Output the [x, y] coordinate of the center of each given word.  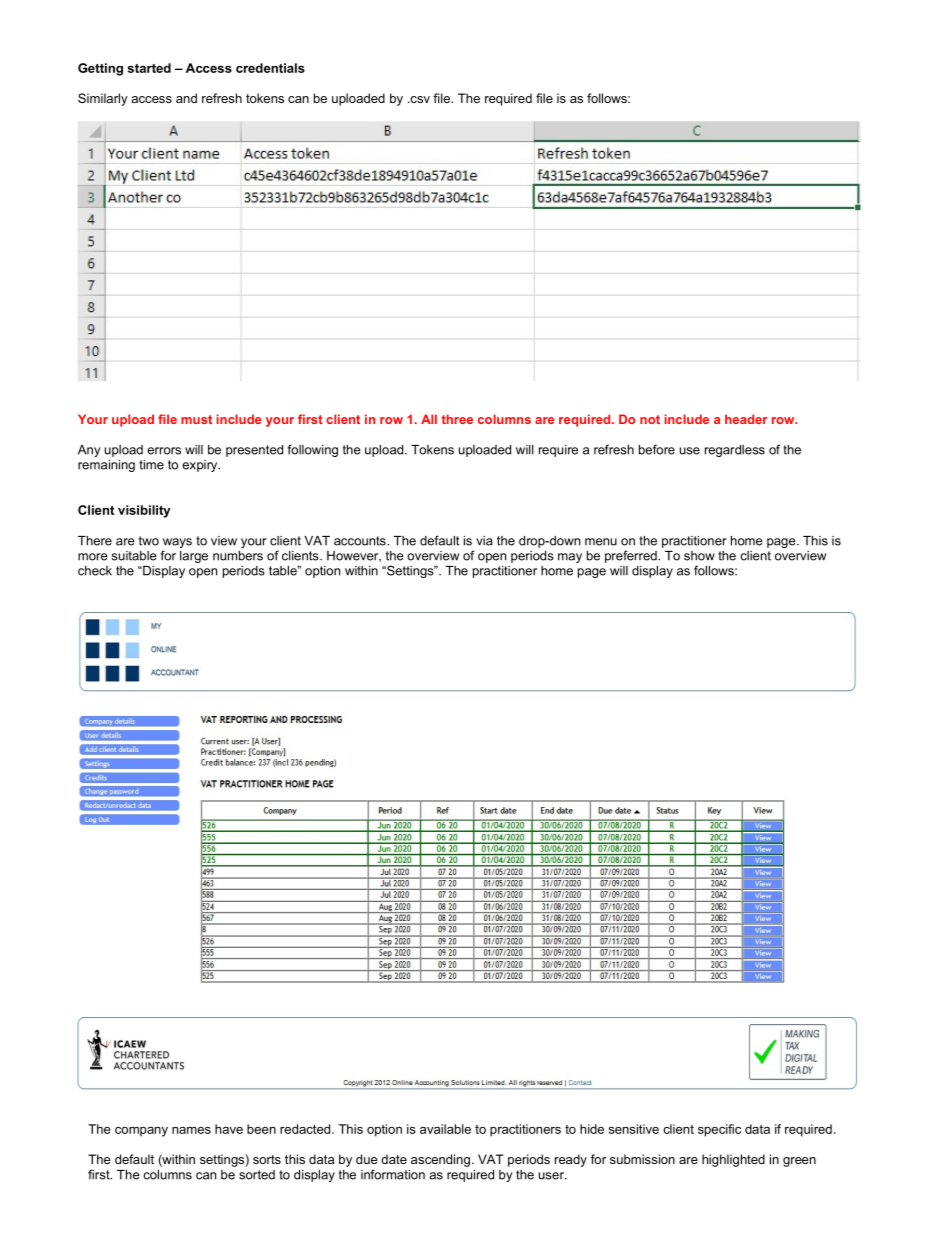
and [186, 98]
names [191, 1130]
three [457, 419]
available [445, 1129]
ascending [440, 1160]
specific [719, 1130]
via [484, 541]
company [141, 1132]
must [196, 419]
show [699, 556]
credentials [270, 68]
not [650, 419]
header [746, 419]
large [194, 557]
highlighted [733, 1160]
